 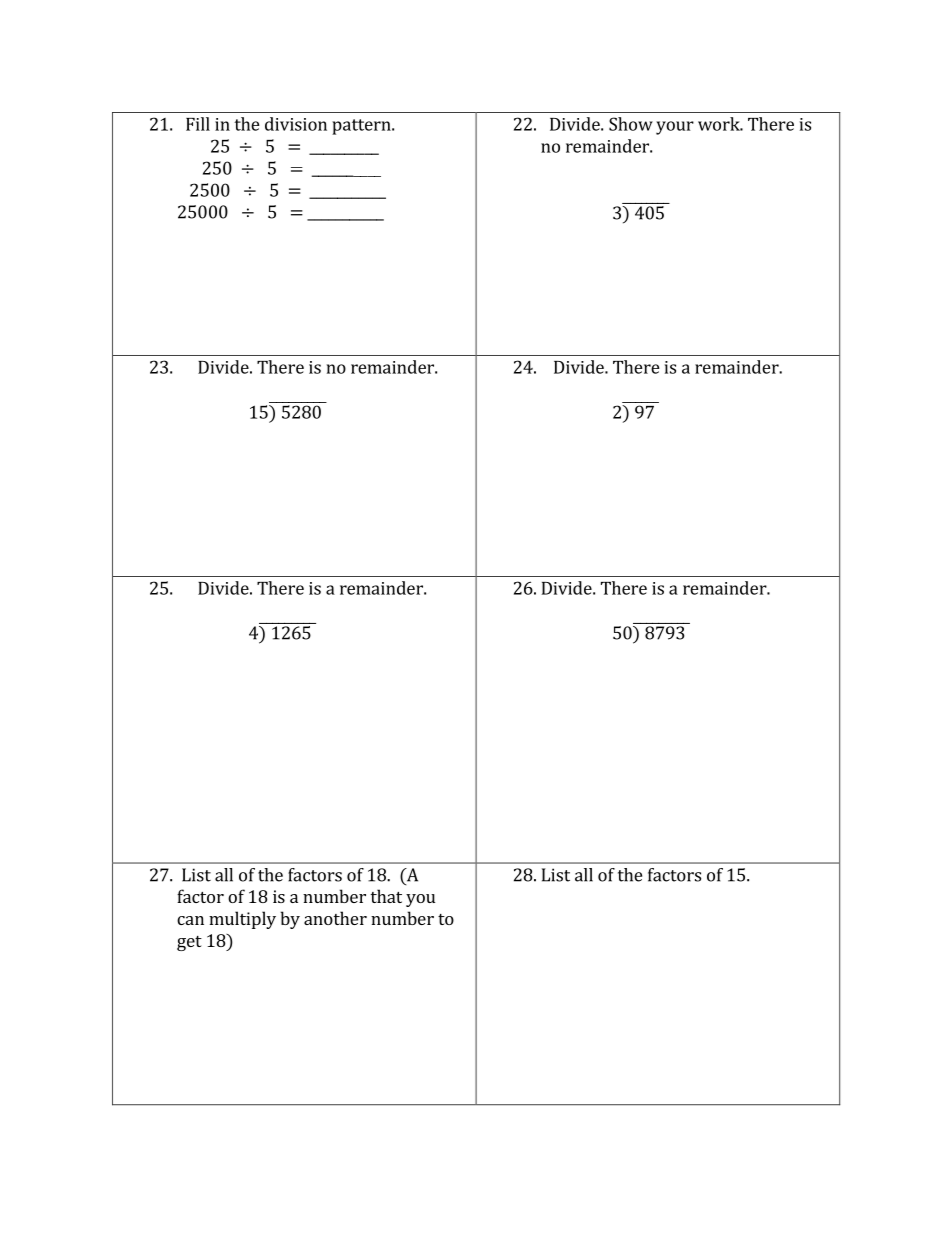 What do you see at coordinates (675, 128) in the image?
I see `your` at bounding box center [675, 128].
